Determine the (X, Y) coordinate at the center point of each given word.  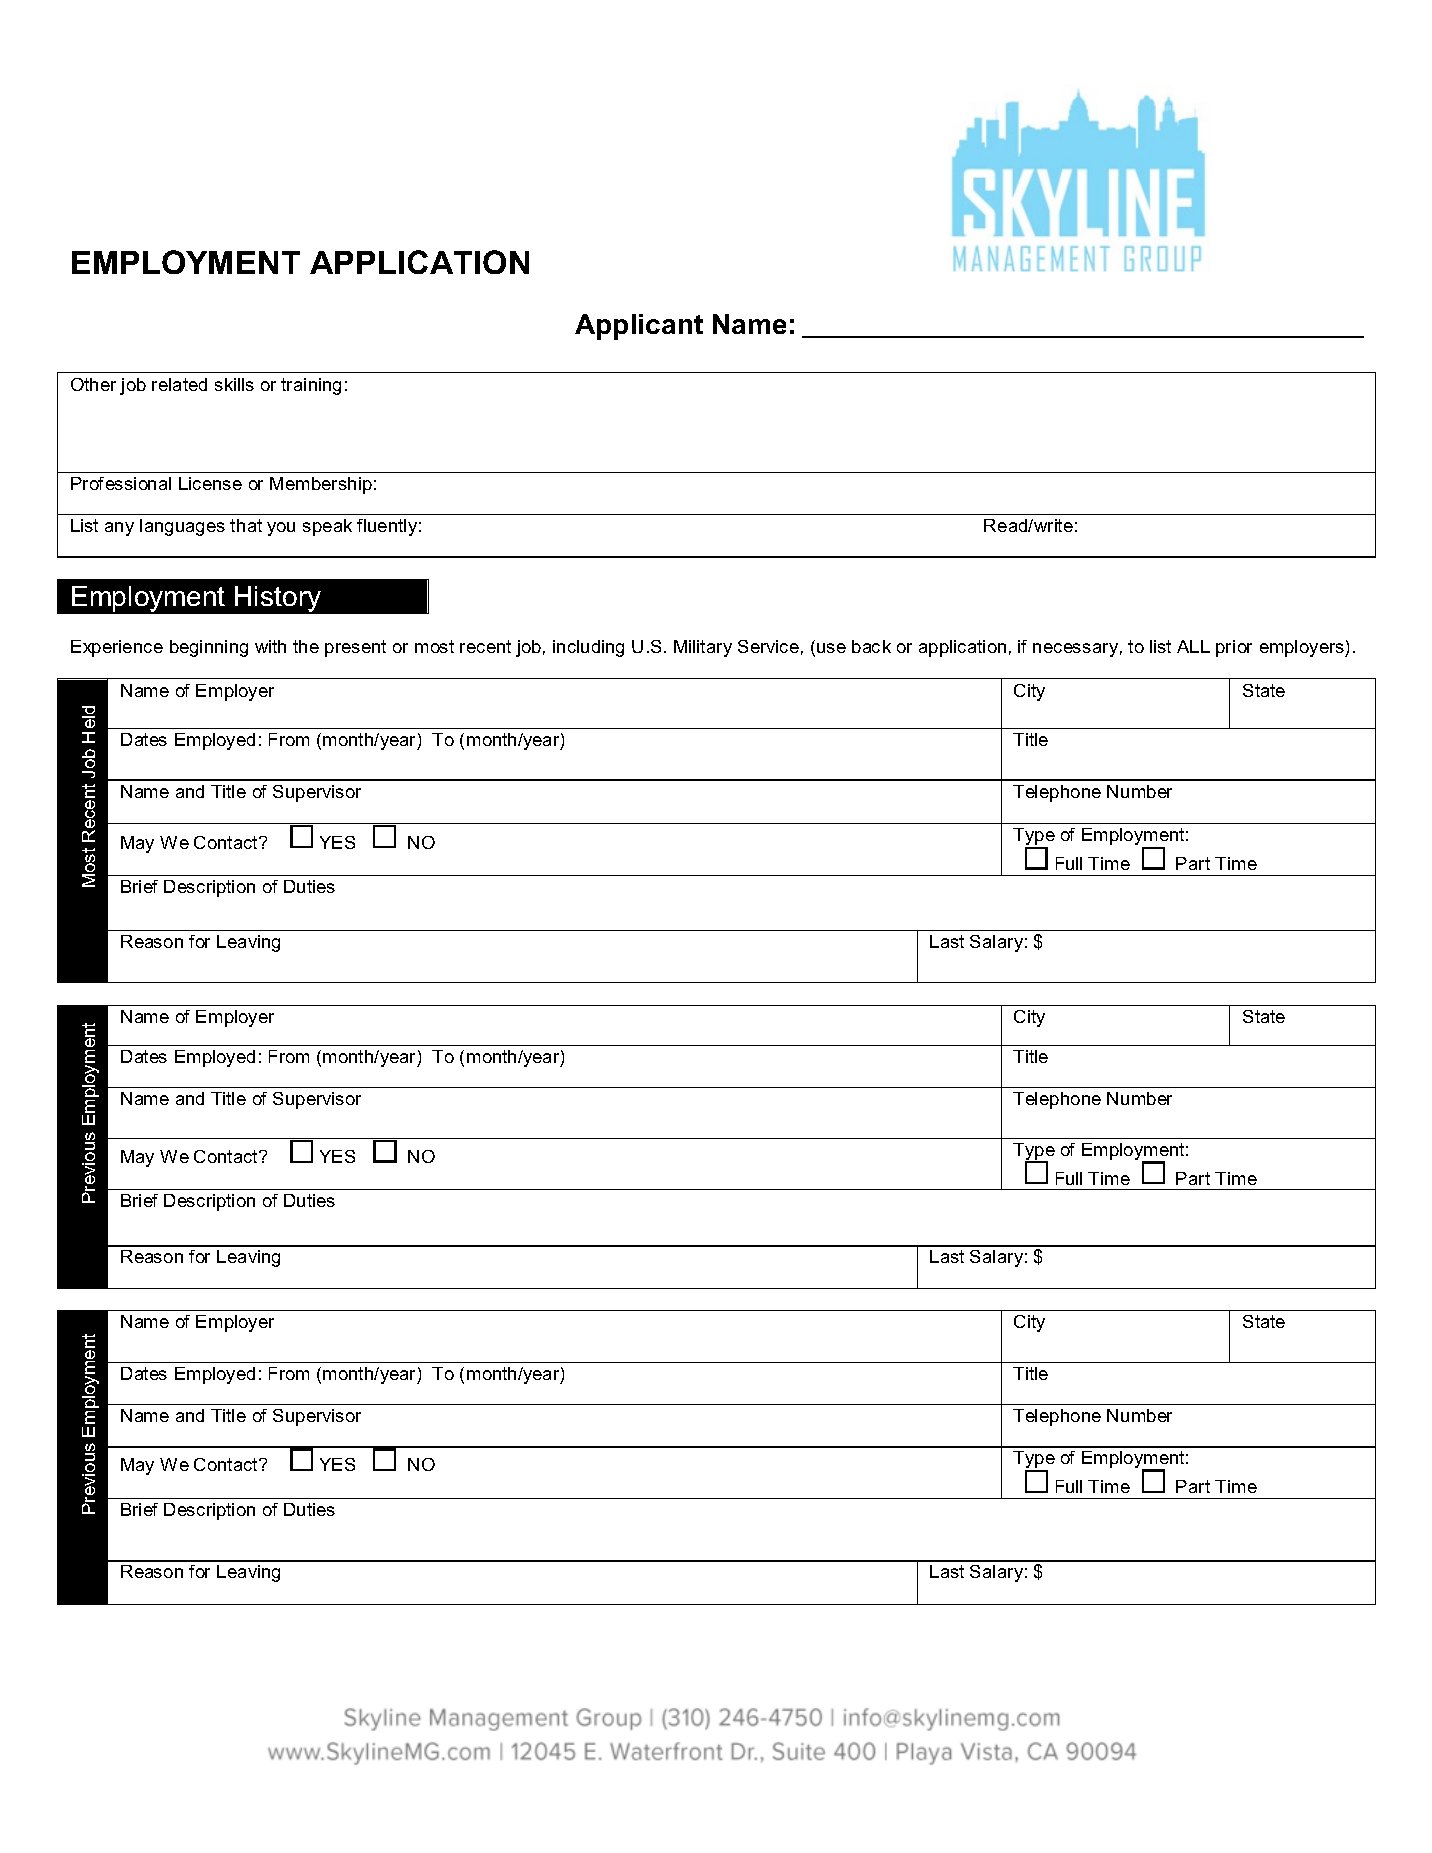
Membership (321, 485)
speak (327, 527)
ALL (1193, 646)
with (270, 646)
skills (234, 384)
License (210, 483)
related (179, 384)
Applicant (639, 327)
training (311, 386)
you (281, 529)
